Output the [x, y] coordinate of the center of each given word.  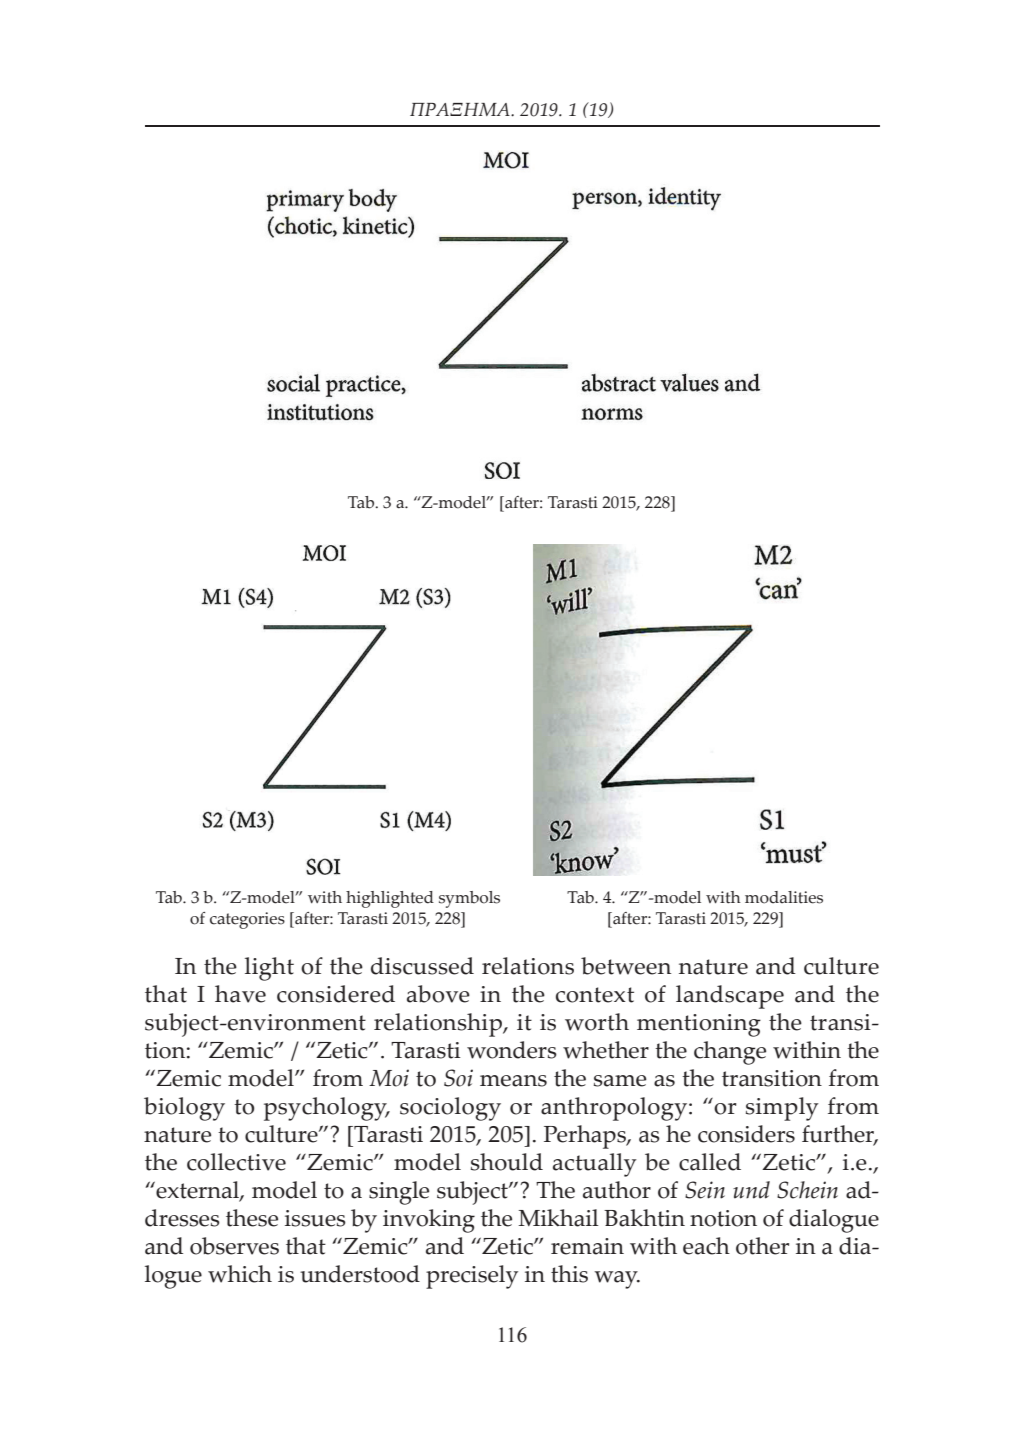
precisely [472, 1277]
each [706, 1246]
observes [234, 1246]
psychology [326, 1109]
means [513, 1081]
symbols [469, 899]
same [620, 1081]
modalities [784, 897]
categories [247, 920]
